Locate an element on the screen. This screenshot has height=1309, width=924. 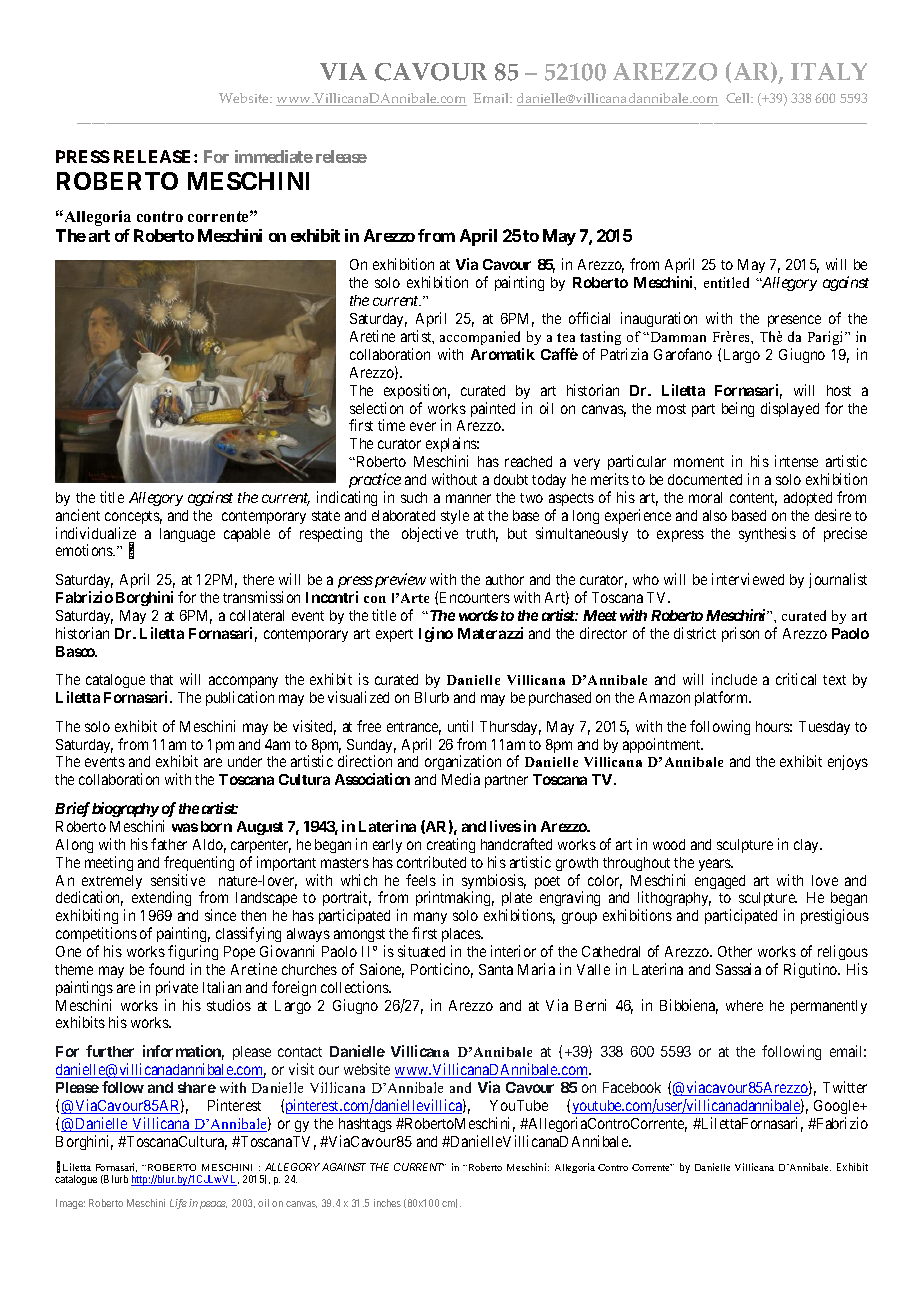
manner is located at coordinates (468, 498).
